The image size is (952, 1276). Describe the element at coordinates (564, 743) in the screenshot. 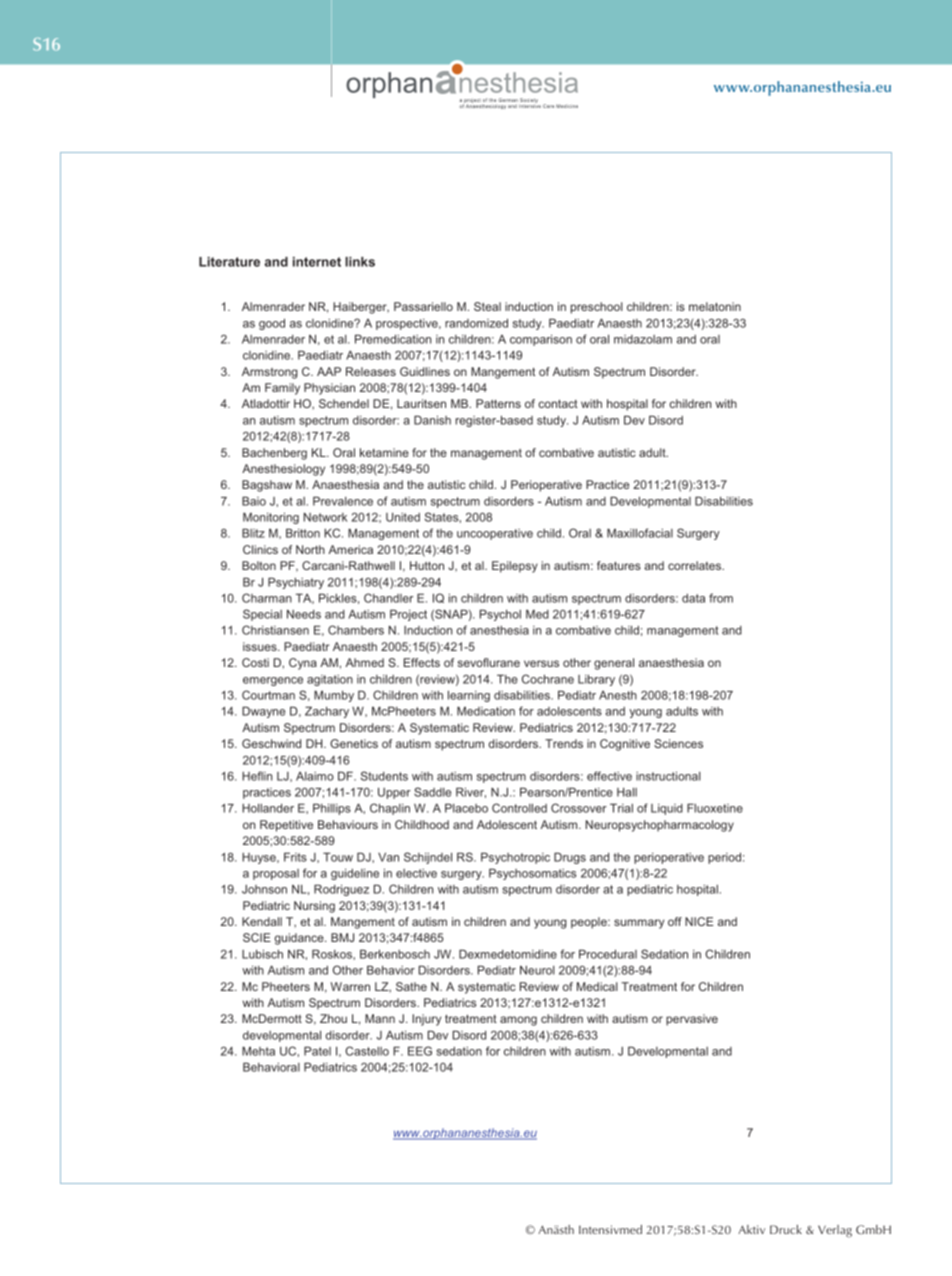

I see `Trends` at that location.
